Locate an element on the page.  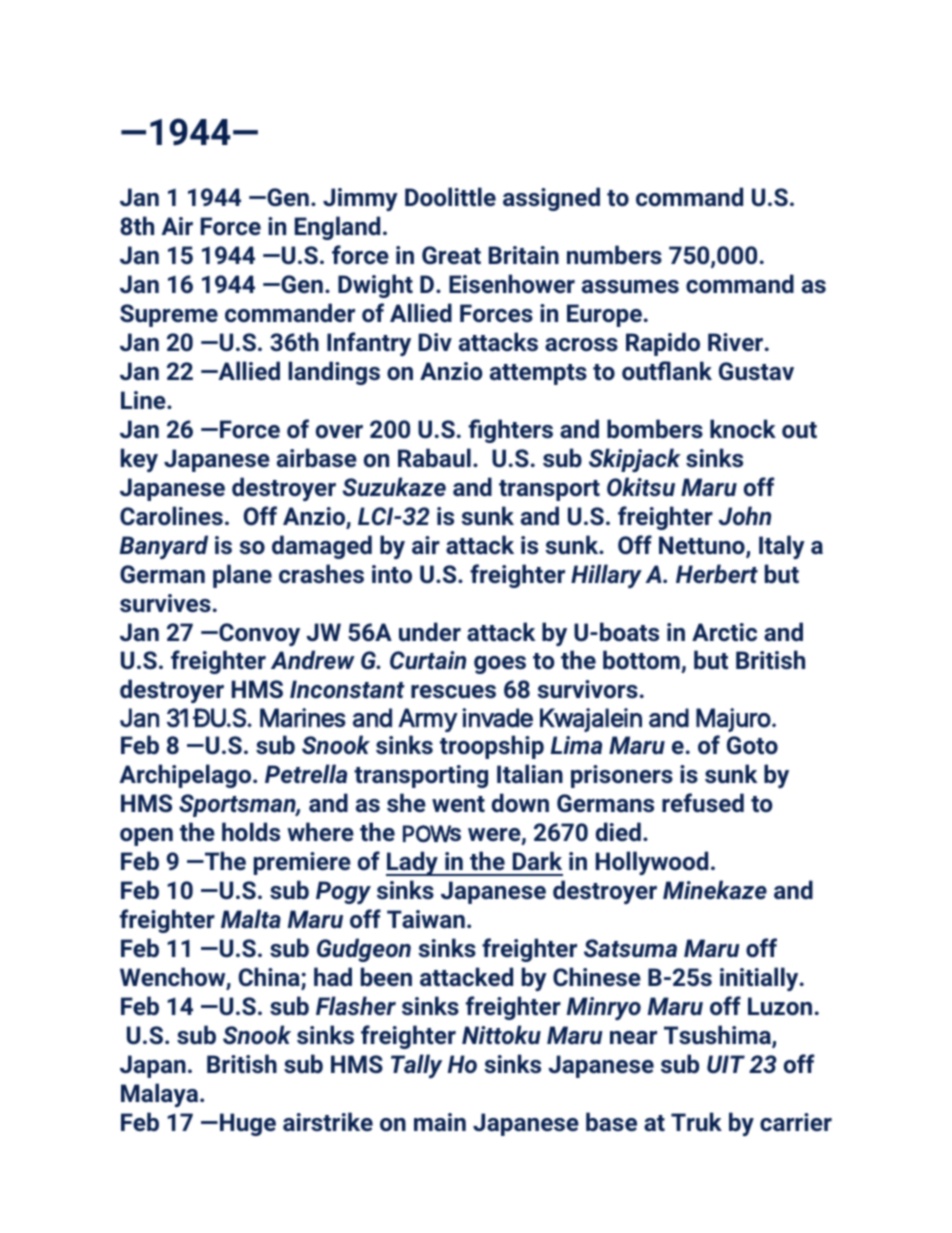
troopship is located at coordinates (492, 747).
